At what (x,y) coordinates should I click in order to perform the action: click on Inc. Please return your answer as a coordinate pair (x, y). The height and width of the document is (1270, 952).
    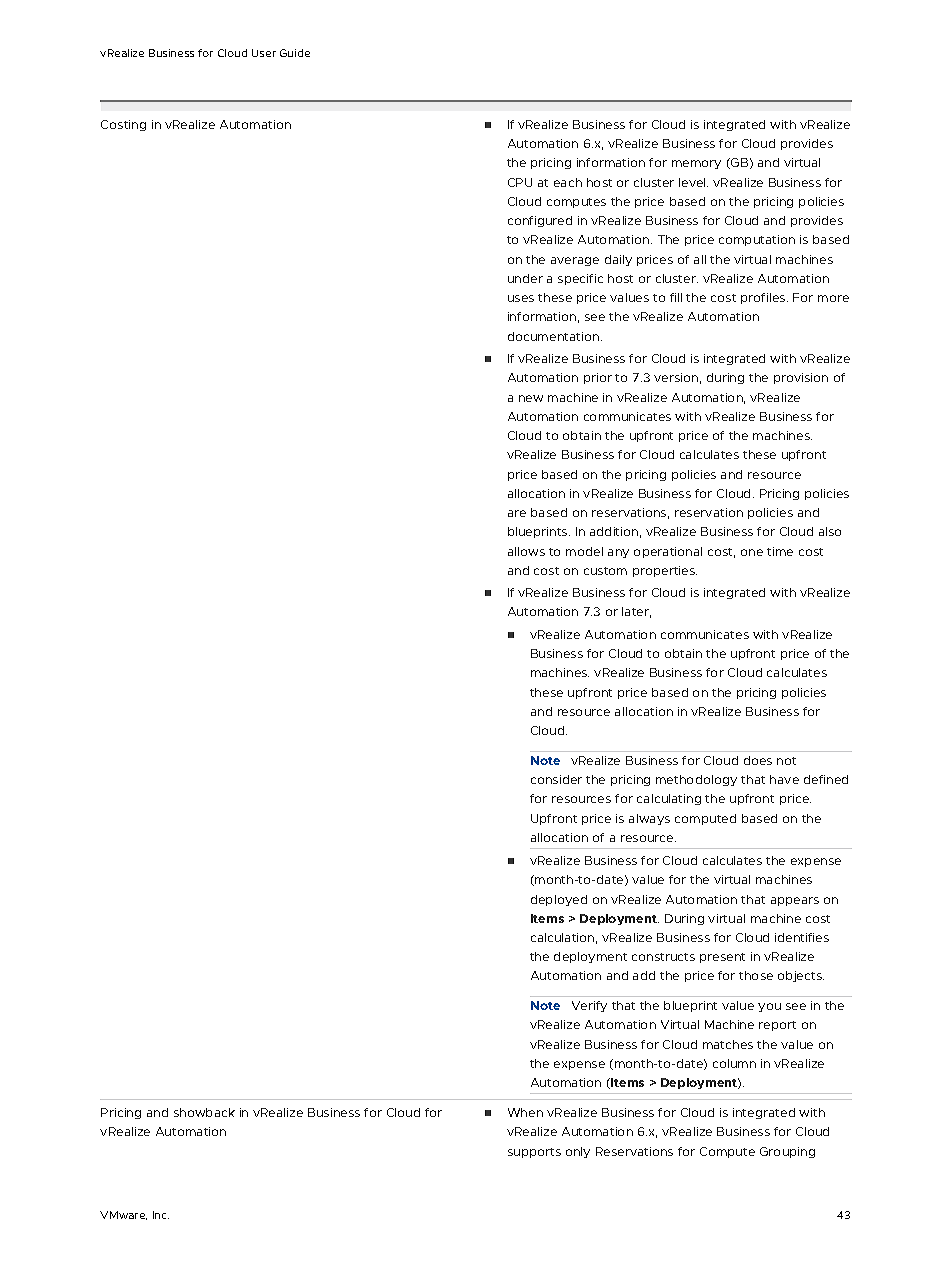
    Looking at the image, I should click on (161, 1215).
